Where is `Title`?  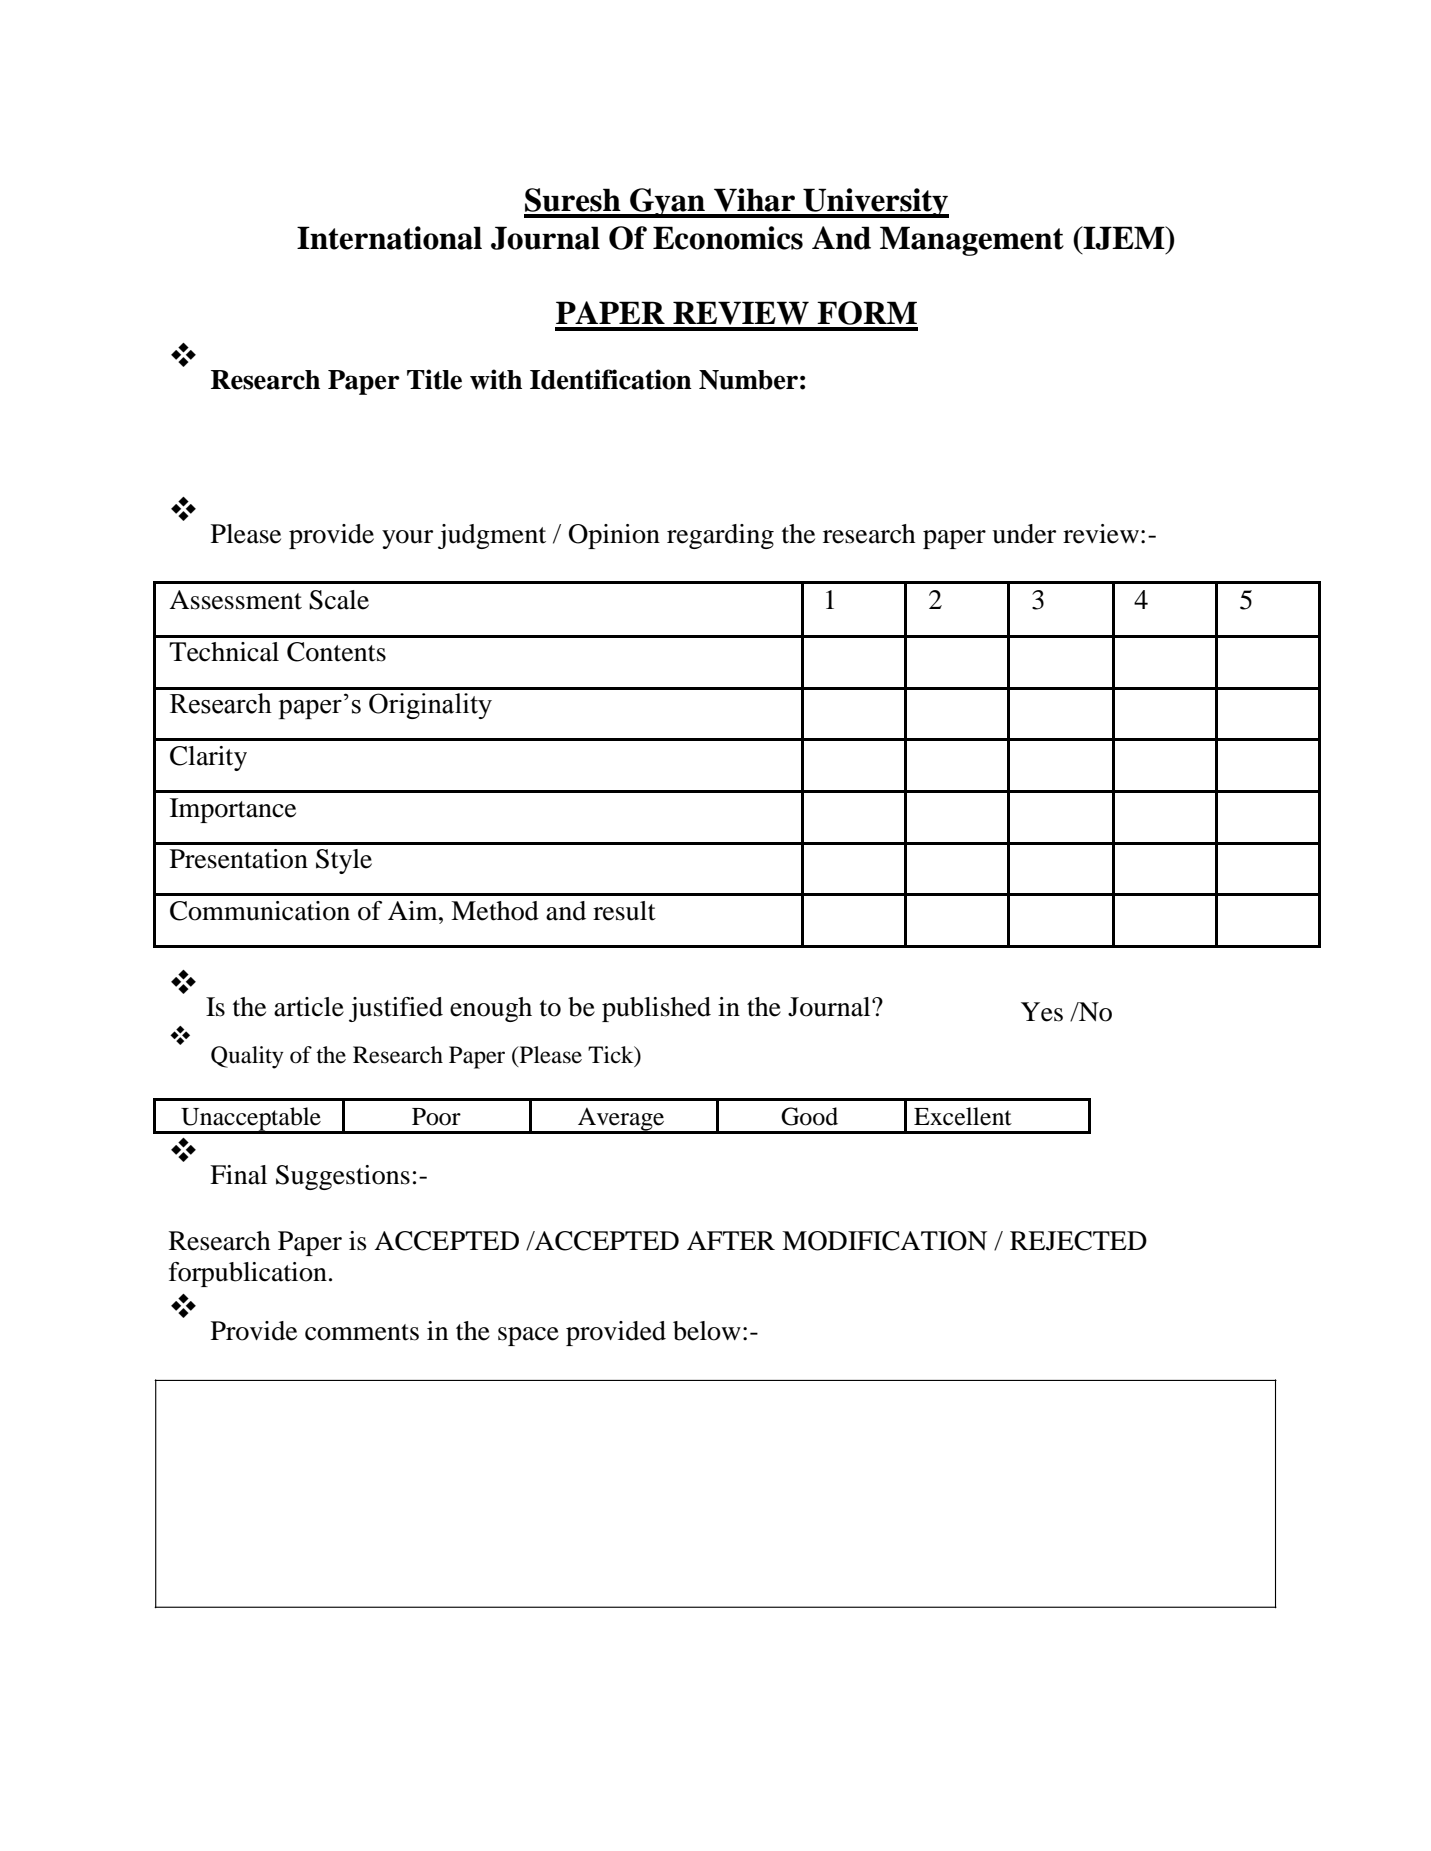
Title is located at coordinates (434, 379).
